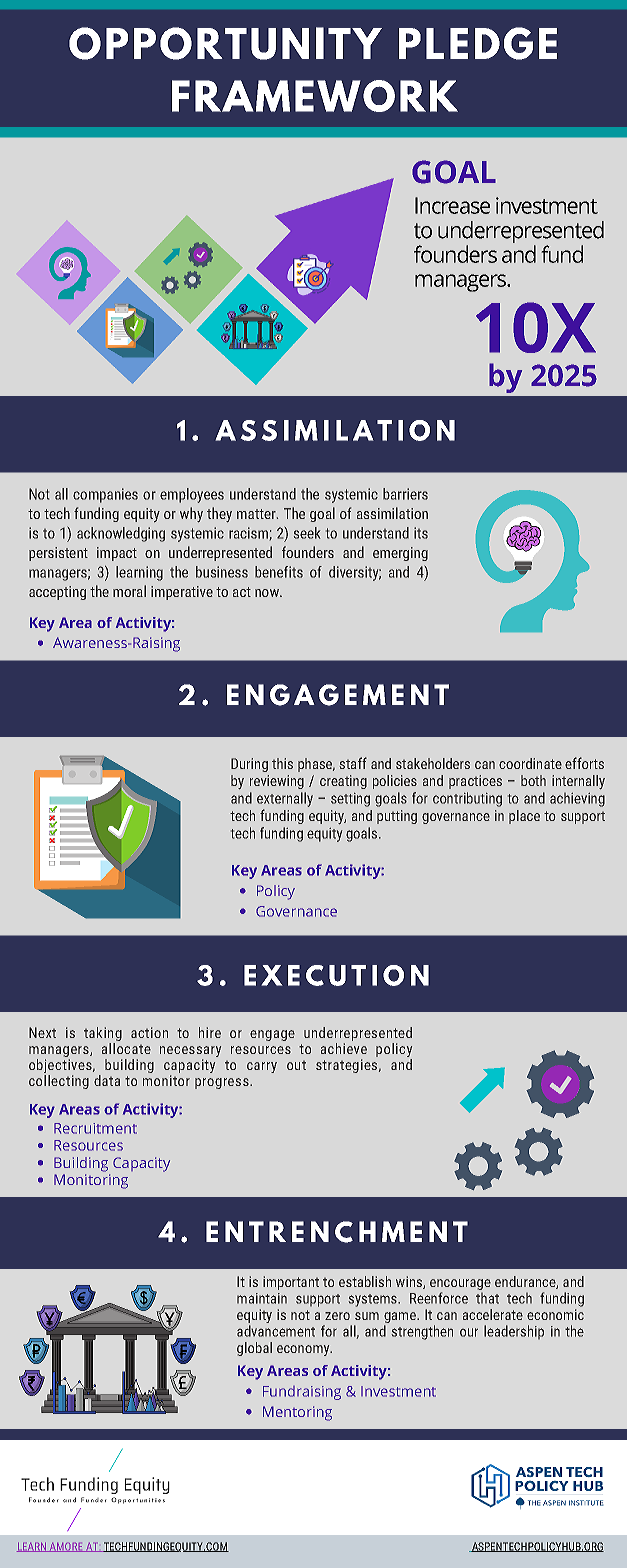 This screenshot has height=1568, width=627. Describe the element at coordinates (225, 43) in the screenshot. I see `OPPORTUNITY` at that location.
